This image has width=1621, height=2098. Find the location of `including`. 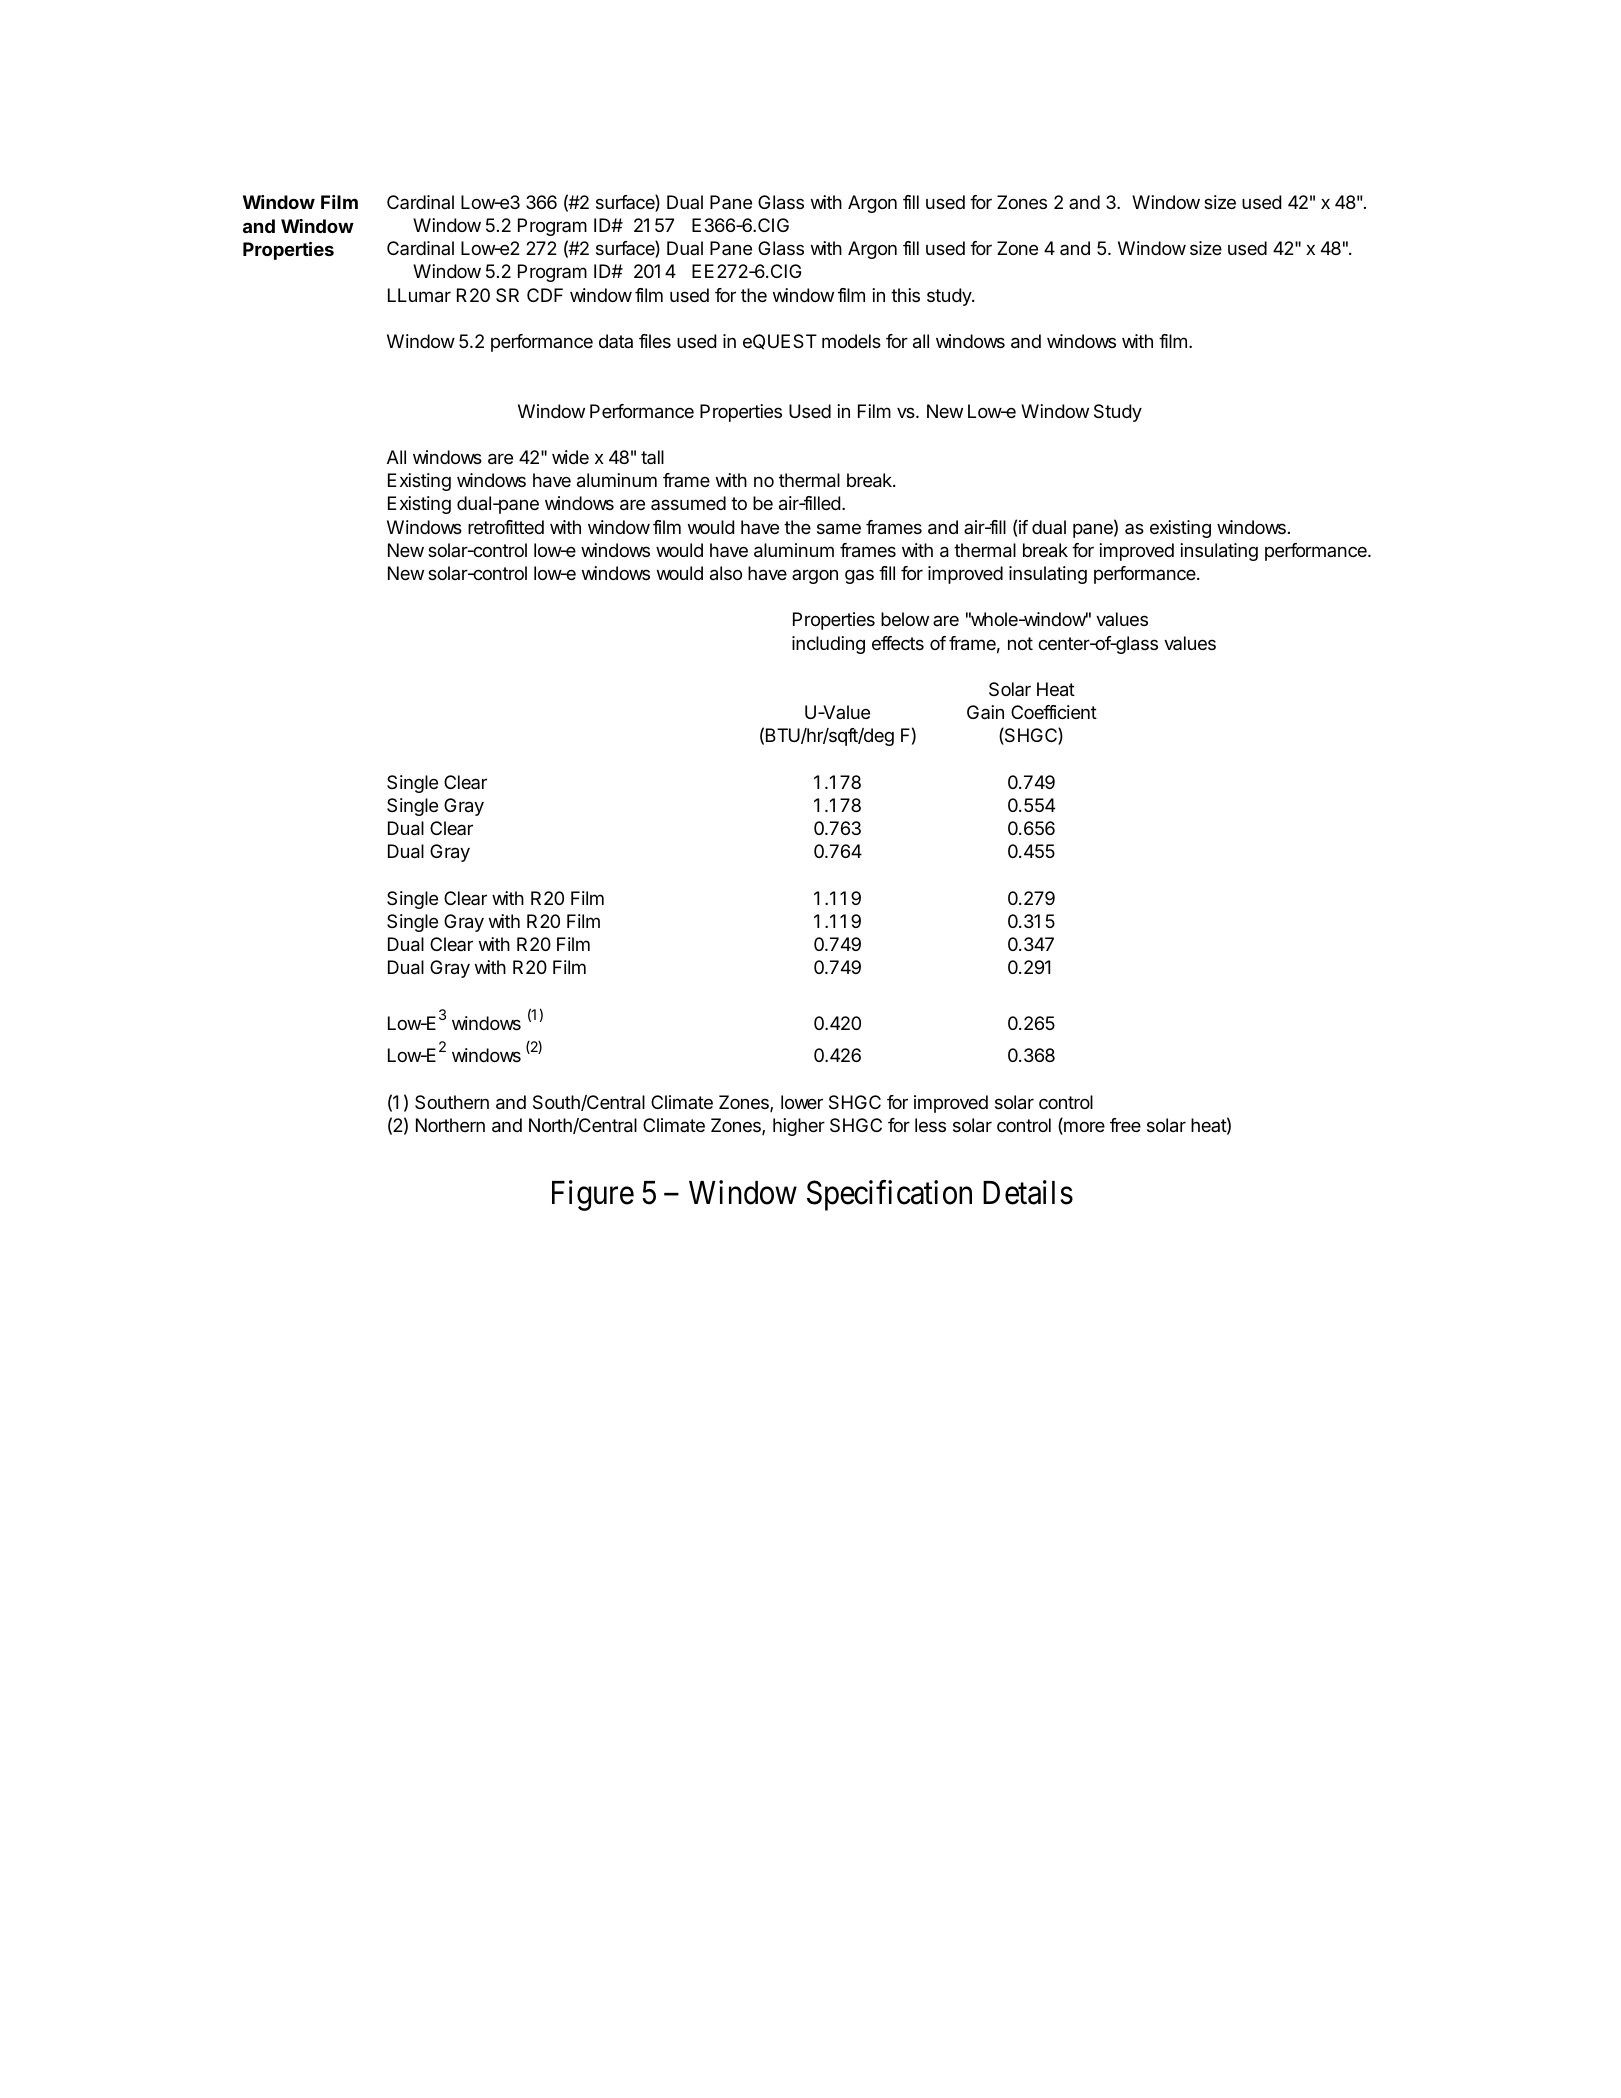

including is located at coordinates (828, 645).
